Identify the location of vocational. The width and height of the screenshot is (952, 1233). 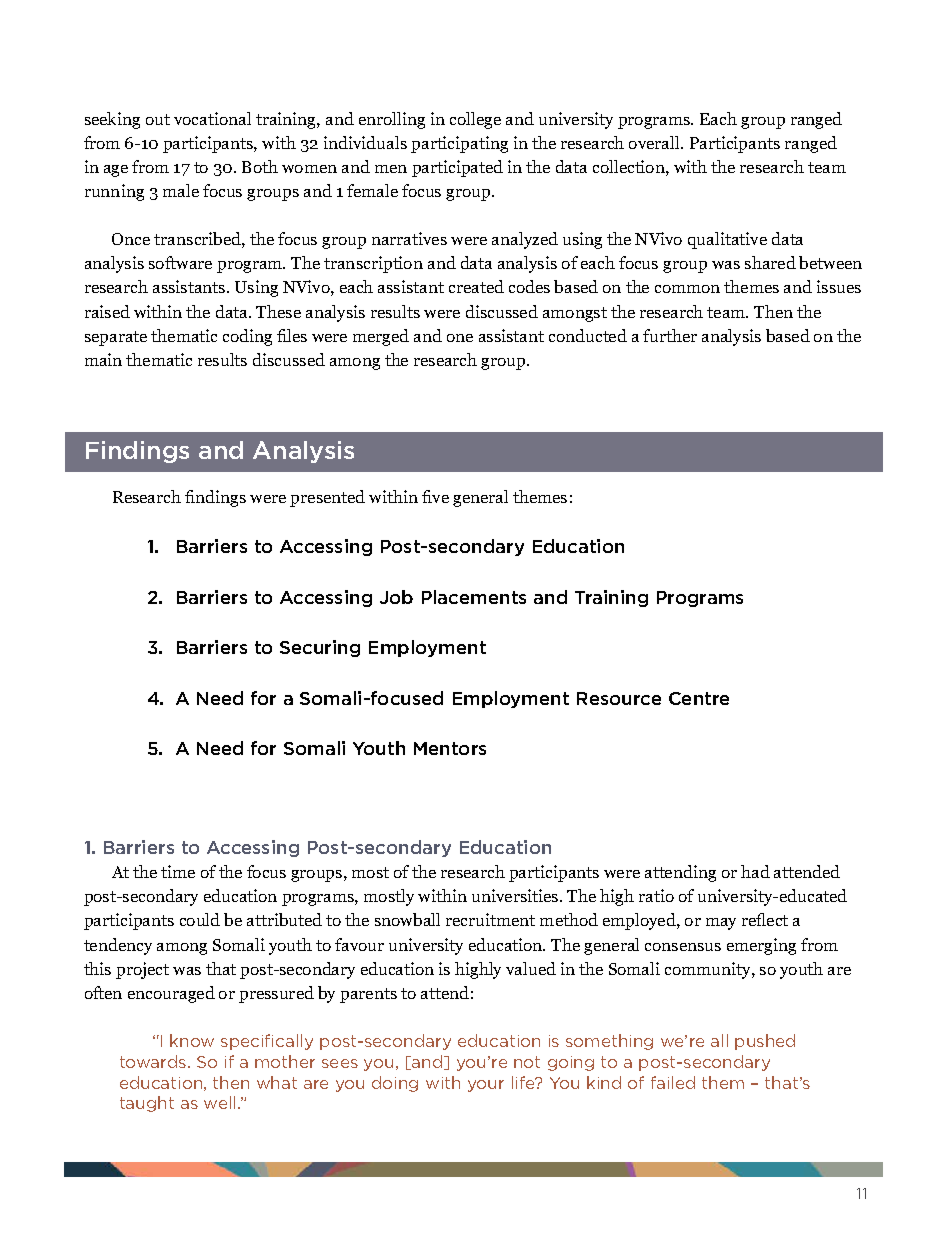
(212, 118).
